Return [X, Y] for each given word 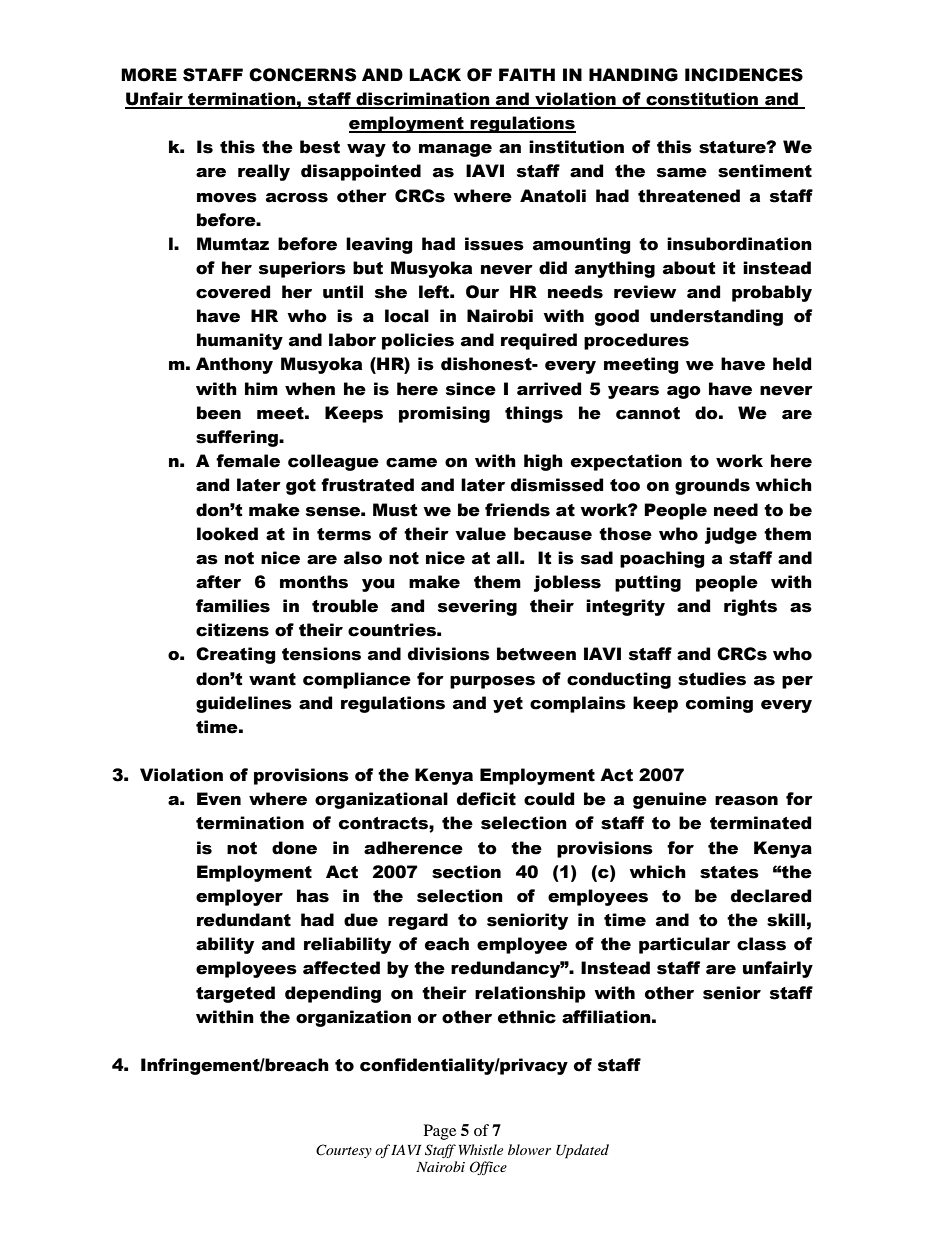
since [471, 389]
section [466, 872]
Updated [582, 1151]
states [729, 872]
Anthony [234, 365]
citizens [232, 630]
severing [477, 607]
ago [684, 392]
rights [750, 607]
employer [239, 897]
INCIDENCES [744, 75]
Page [440, 1132]
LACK [435, 75]
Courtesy [344, 1151]
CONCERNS [302, 75]
